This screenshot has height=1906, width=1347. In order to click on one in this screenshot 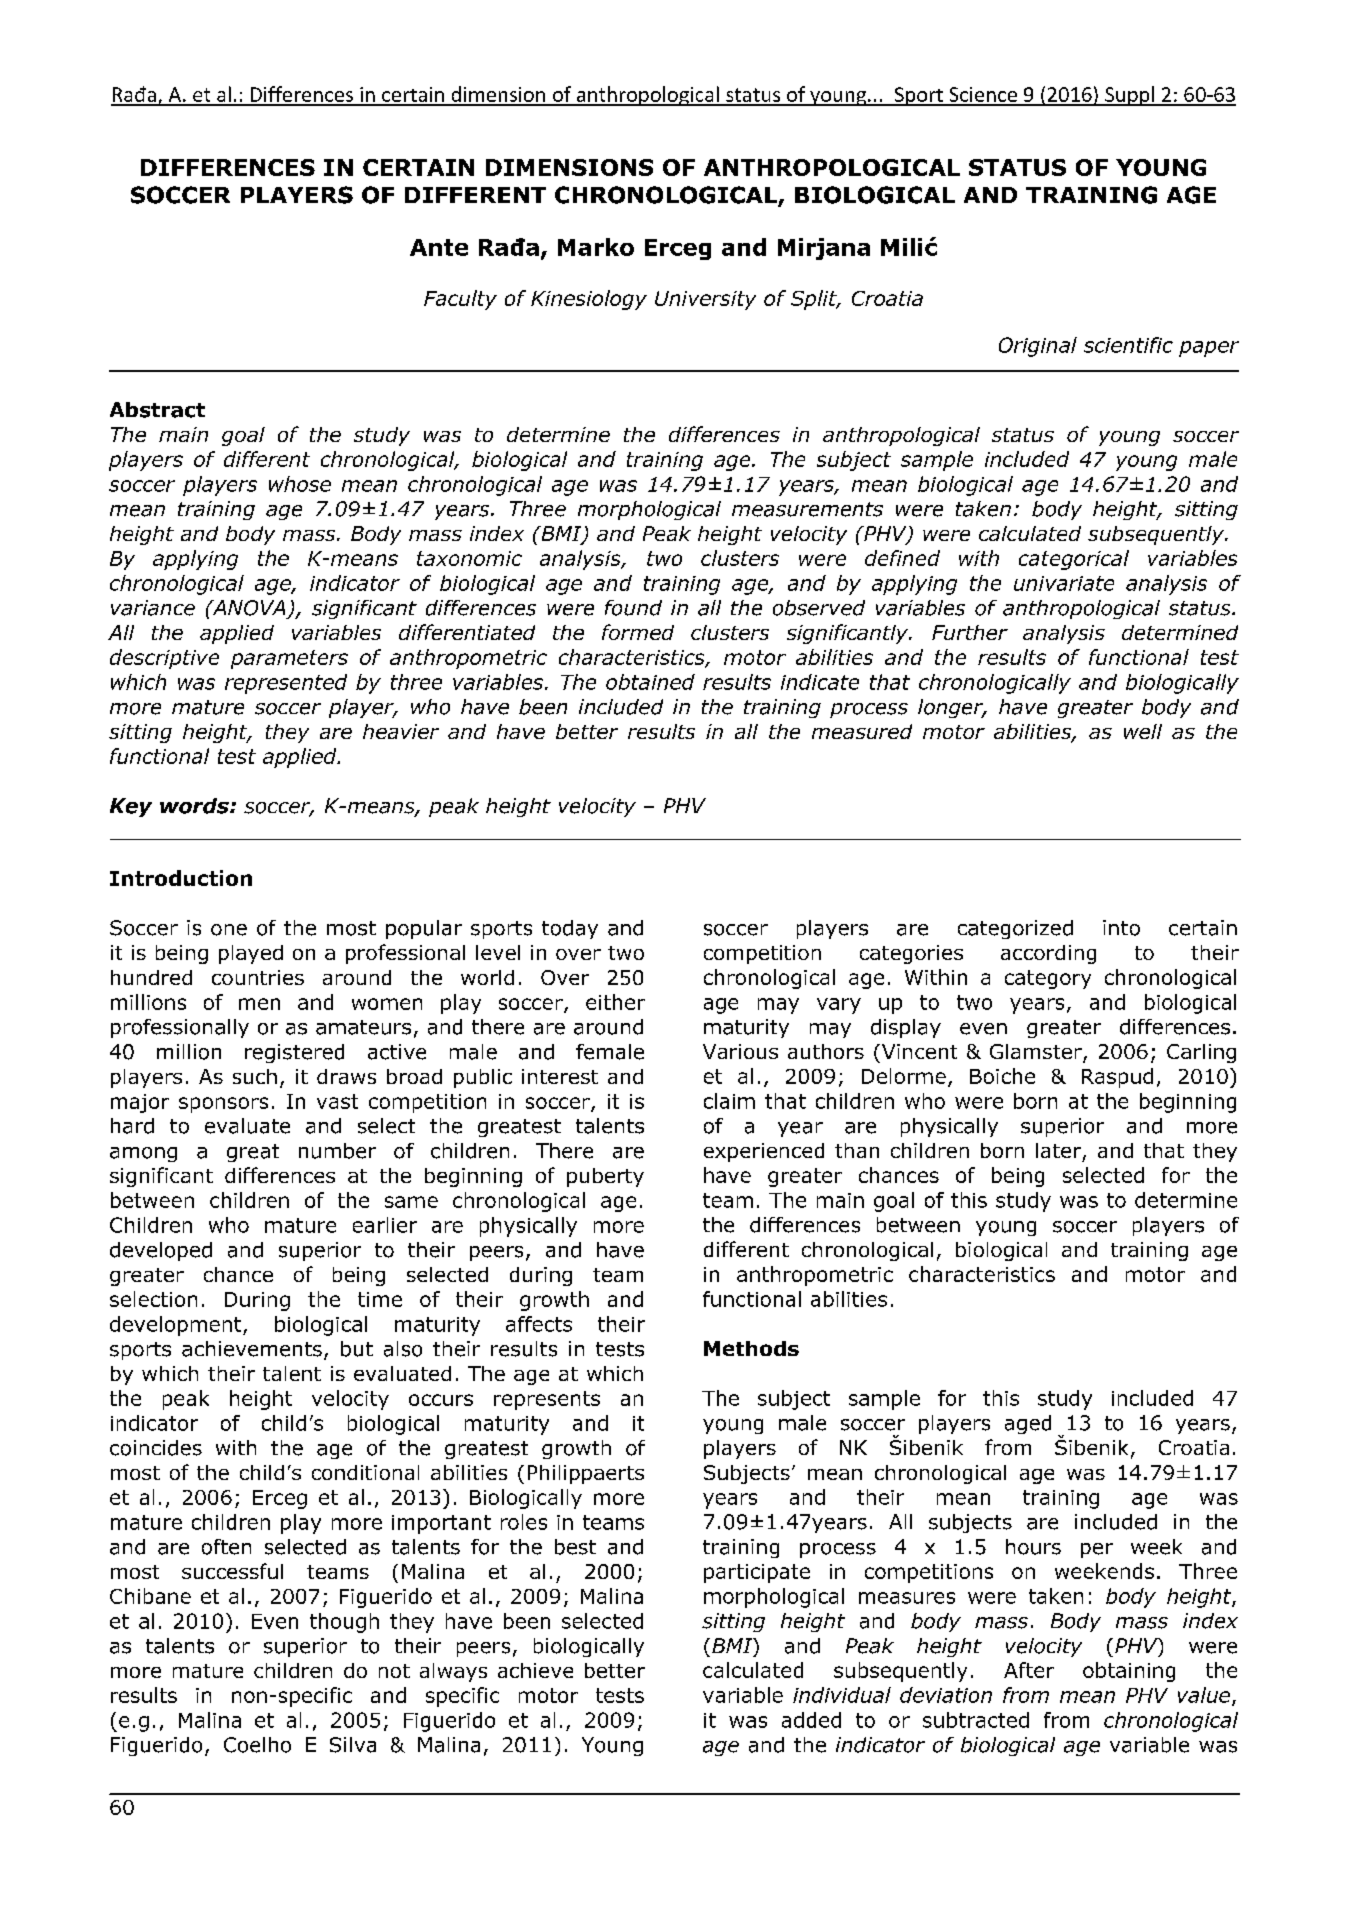, I will do `click(229, 930)`.
